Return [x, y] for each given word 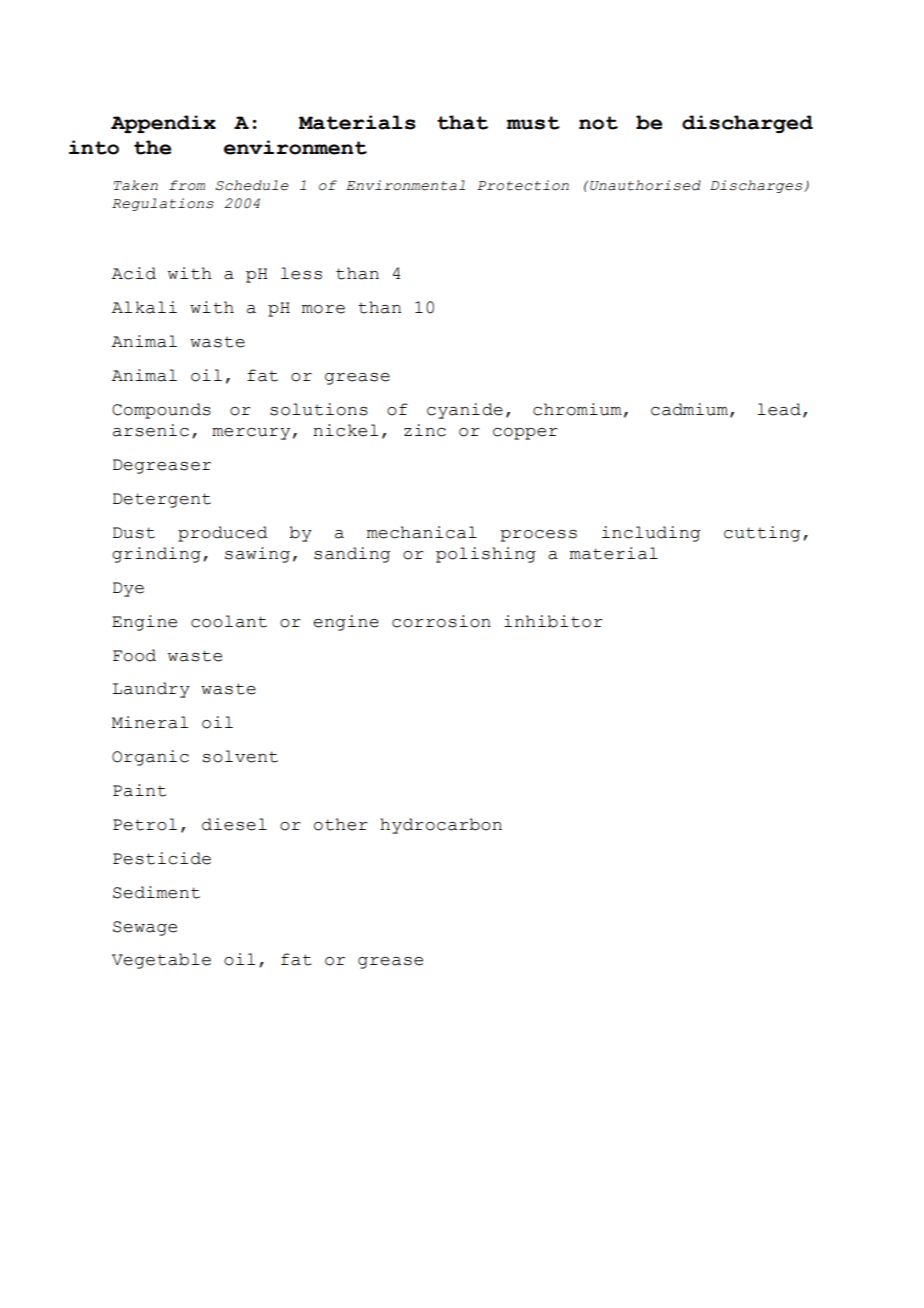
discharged [747, 124]
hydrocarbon [441, 826]
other [341, 824]
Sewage [145, 928]
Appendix [163, 124]
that [462, 122]
